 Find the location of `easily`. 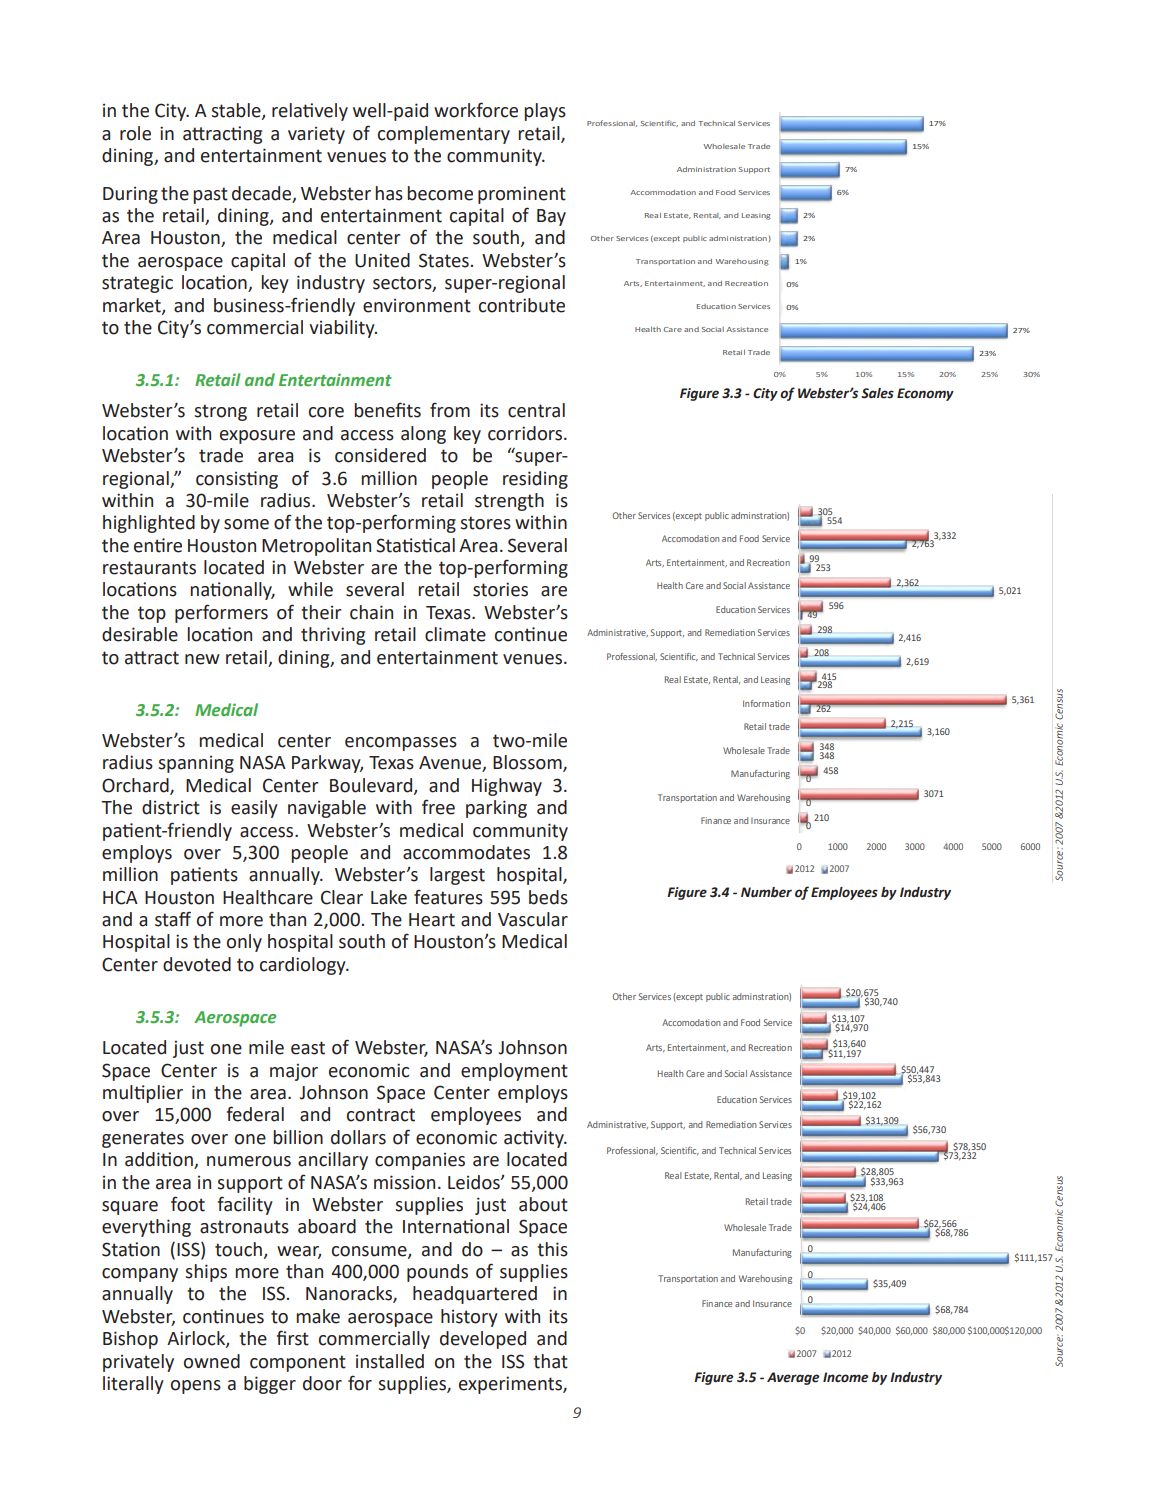

easily is located at coordinates (254, 809).
